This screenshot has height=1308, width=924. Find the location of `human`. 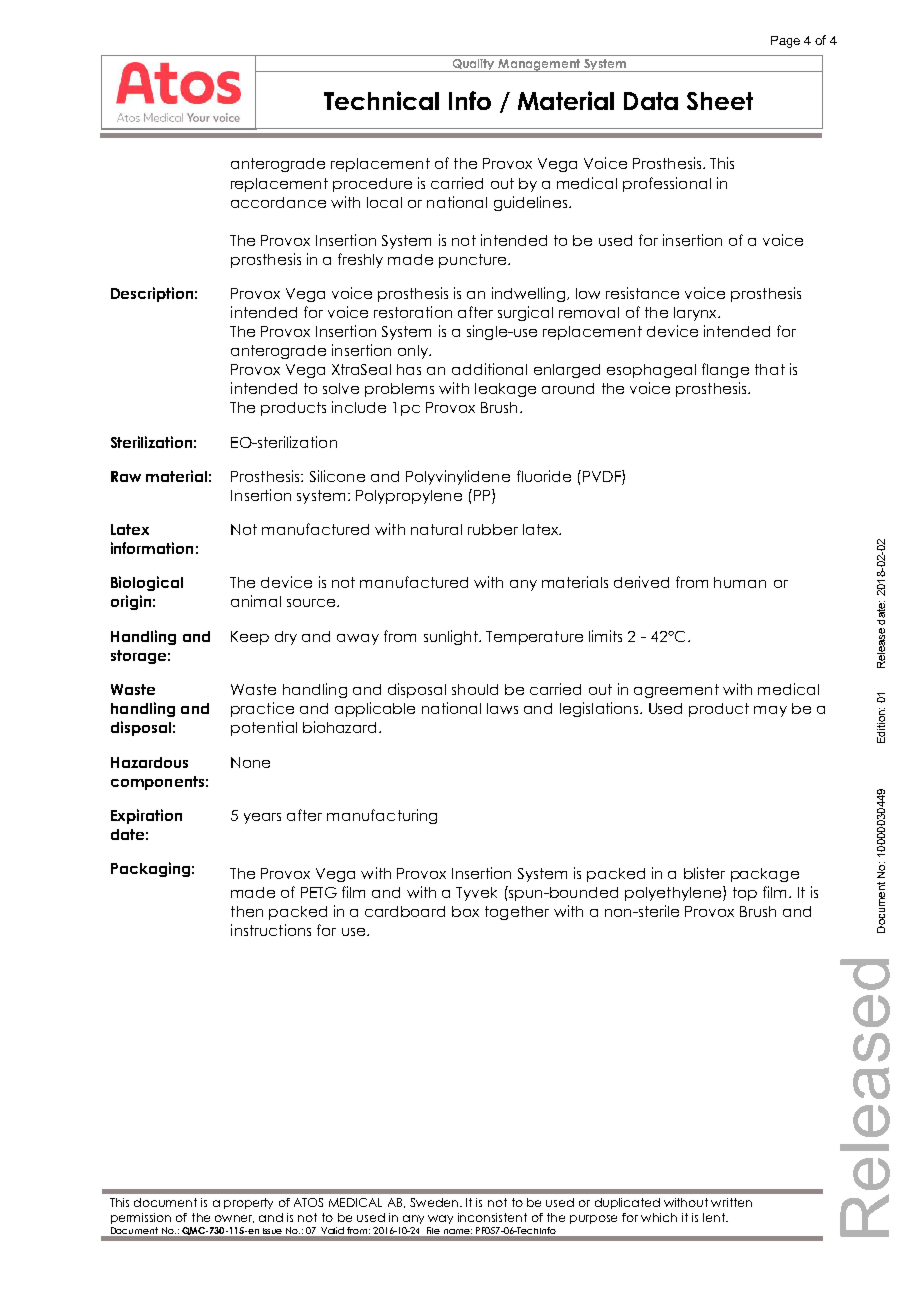

human is located at coordinates (740, 582).
